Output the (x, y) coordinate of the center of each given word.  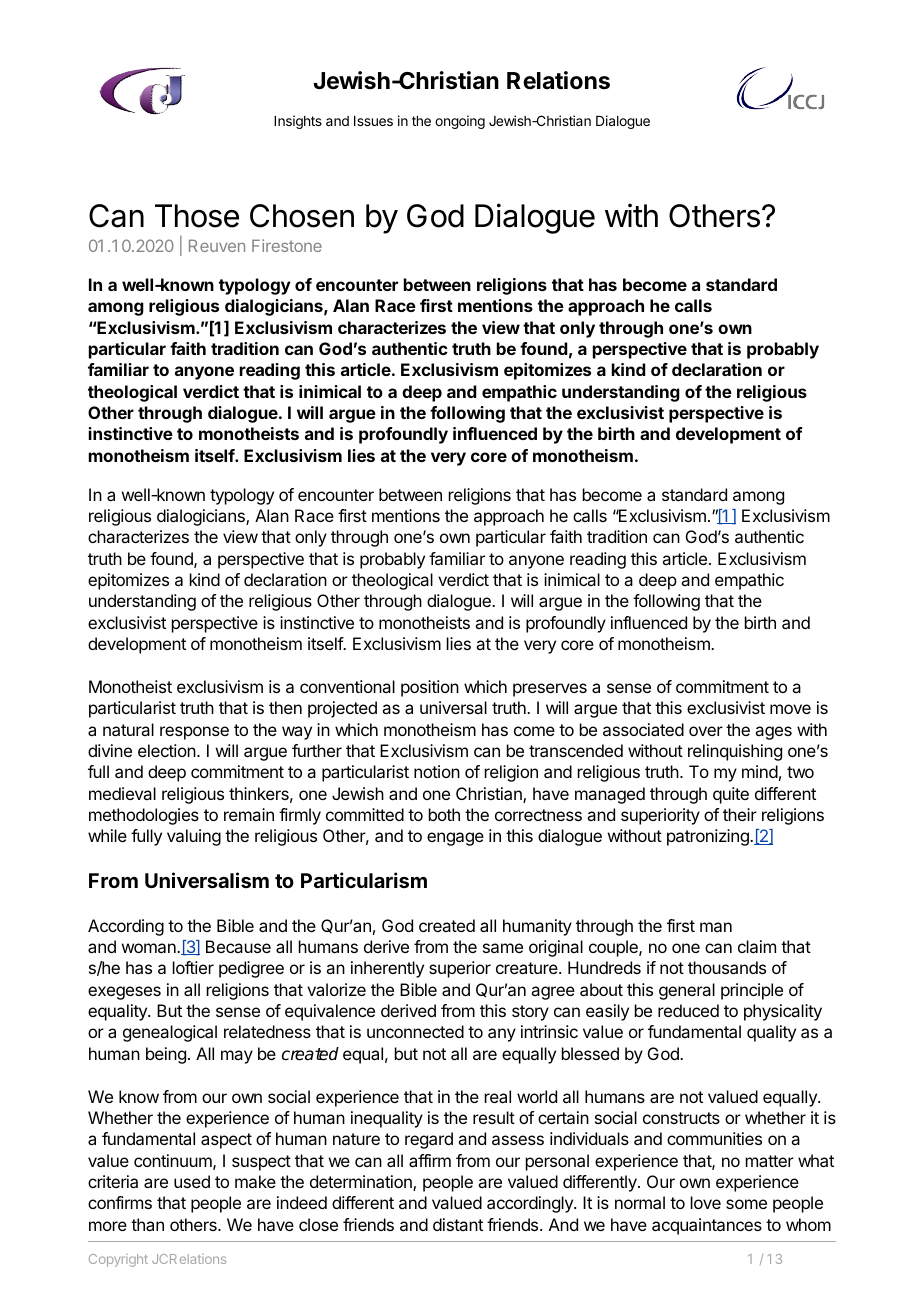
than (147, 1224)
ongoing (460, 122)
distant (458, 1224)
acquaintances (707, 1226)
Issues (373, 121)
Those (197, 216)
